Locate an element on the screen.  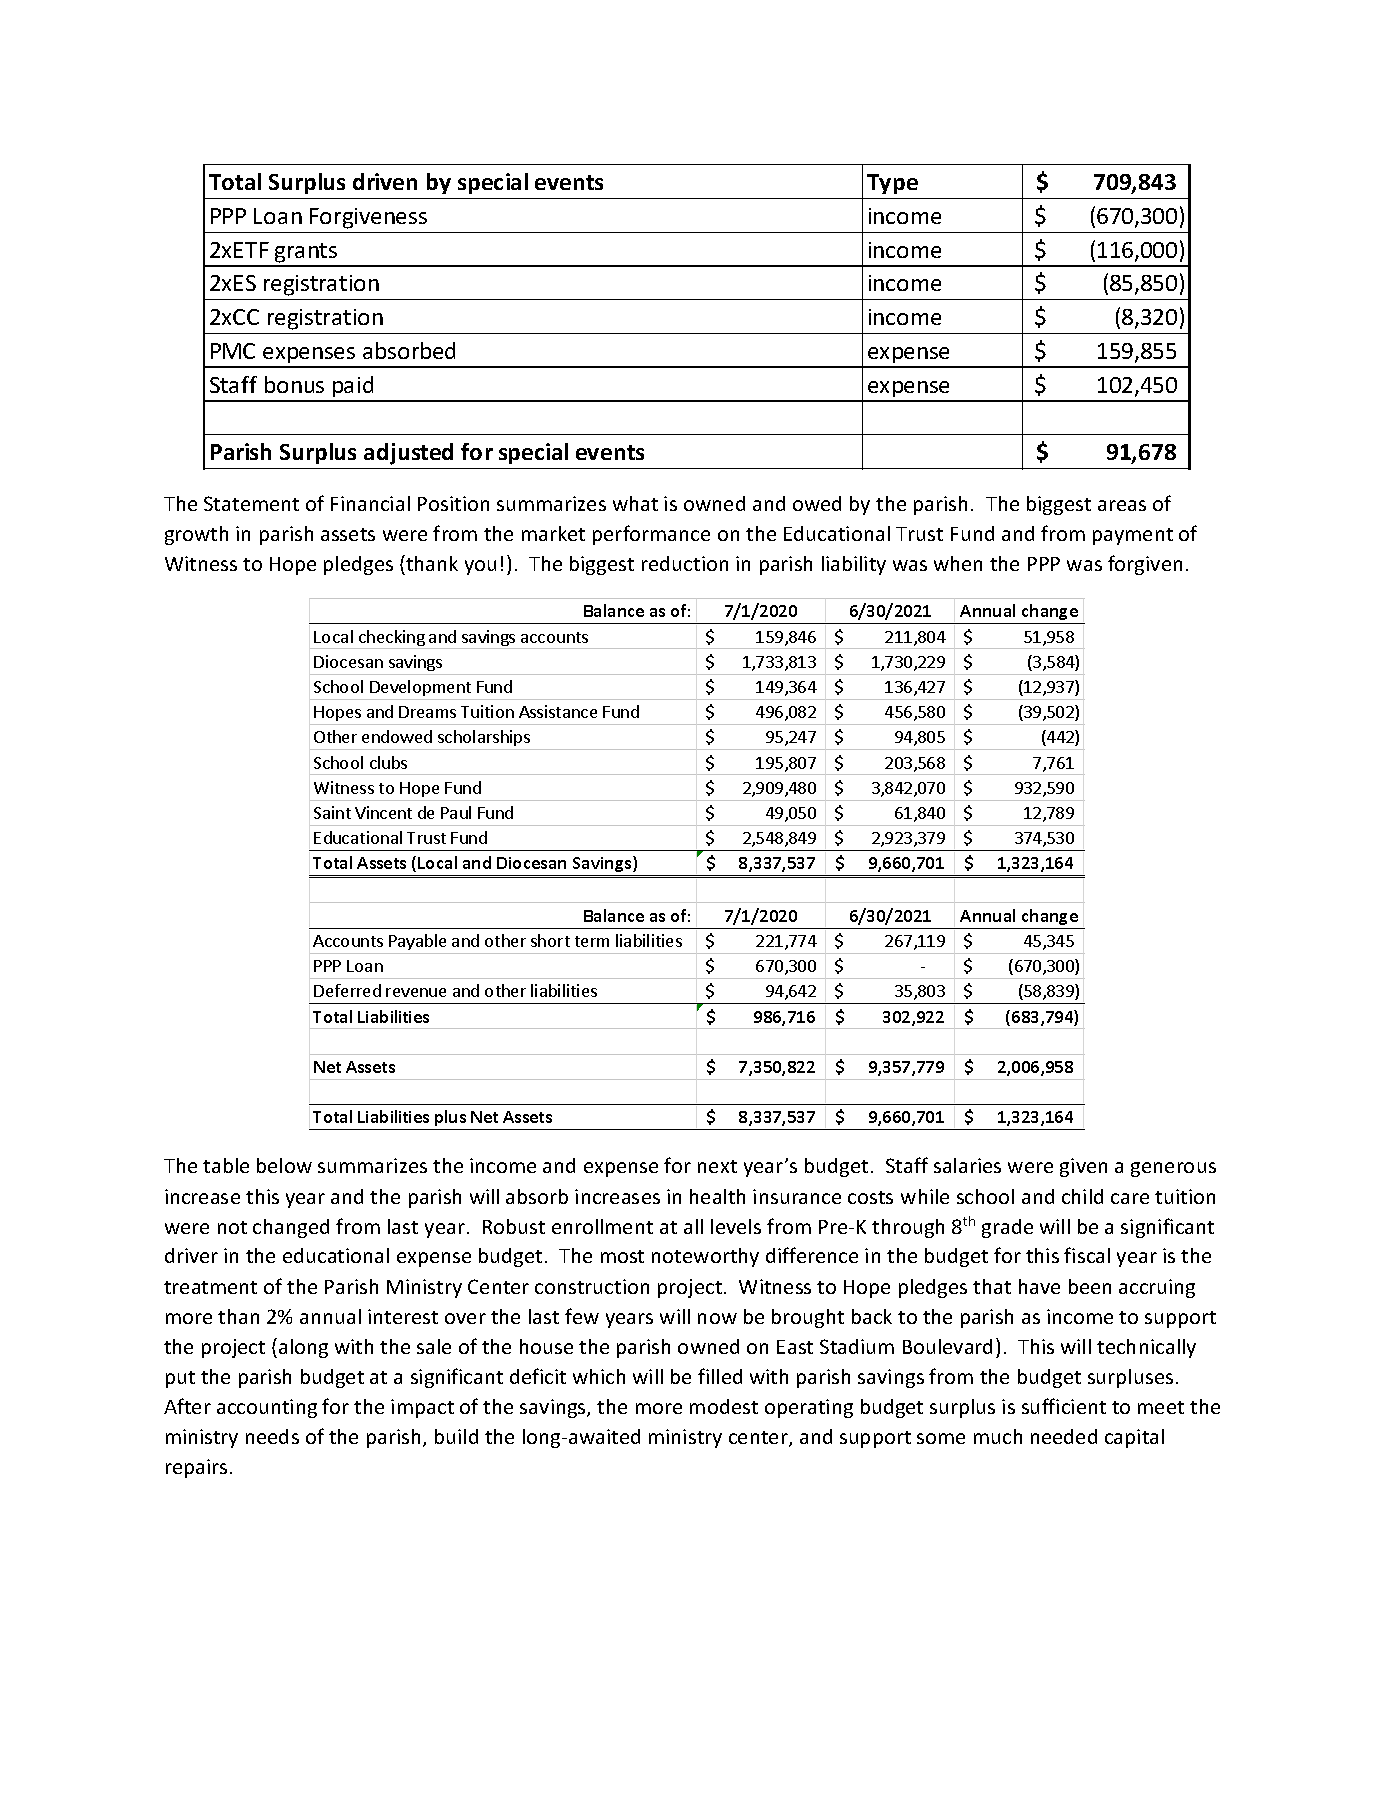
Type is located at coordinates (892, 184).
